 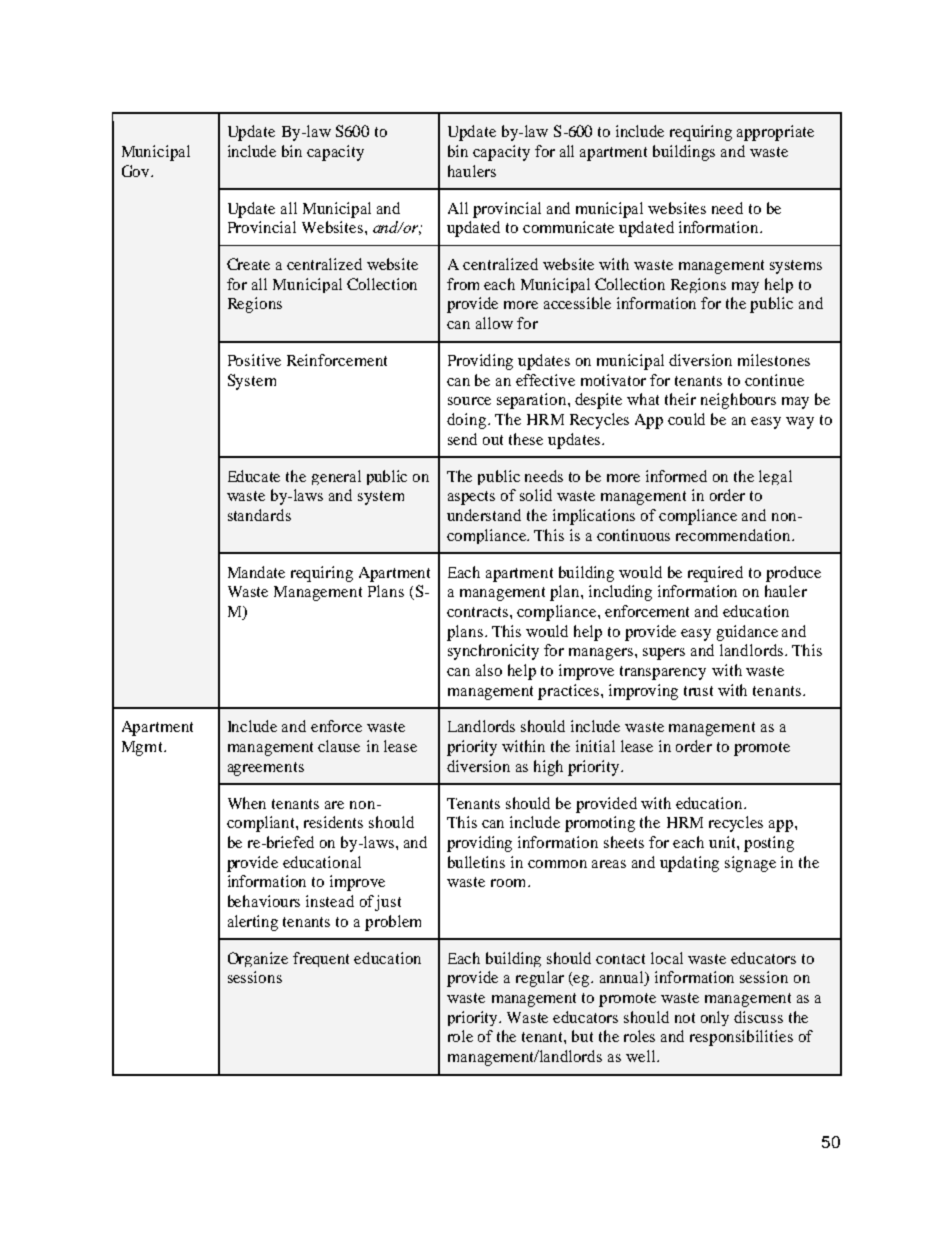 What do you see at coordinates (254, 360) in the screenshot?
I see `Positive` at bounding box center [254, 360].
